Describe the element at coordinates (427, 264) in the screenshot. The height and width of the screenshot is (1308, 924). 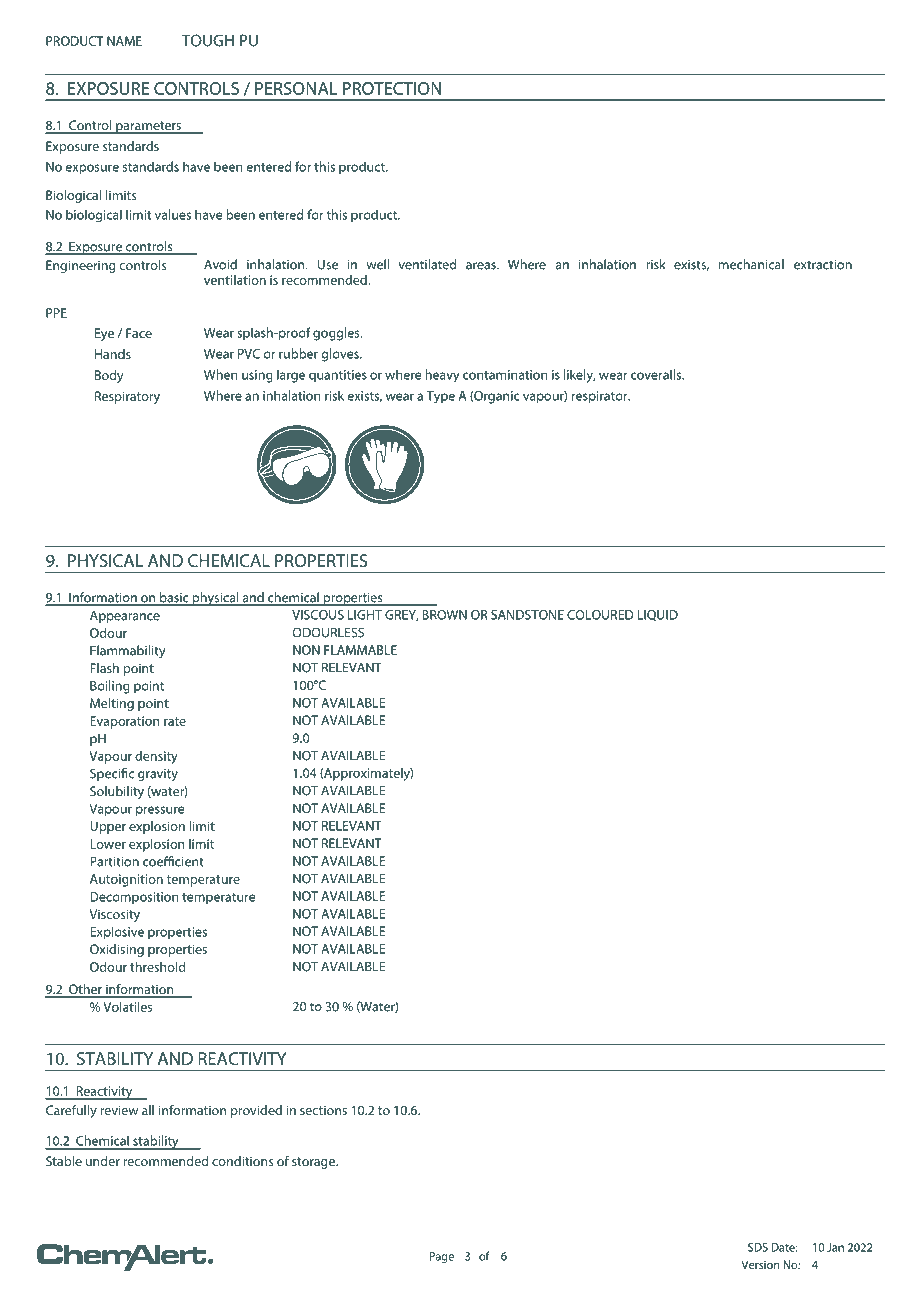
I see `ventilated` at that location.
